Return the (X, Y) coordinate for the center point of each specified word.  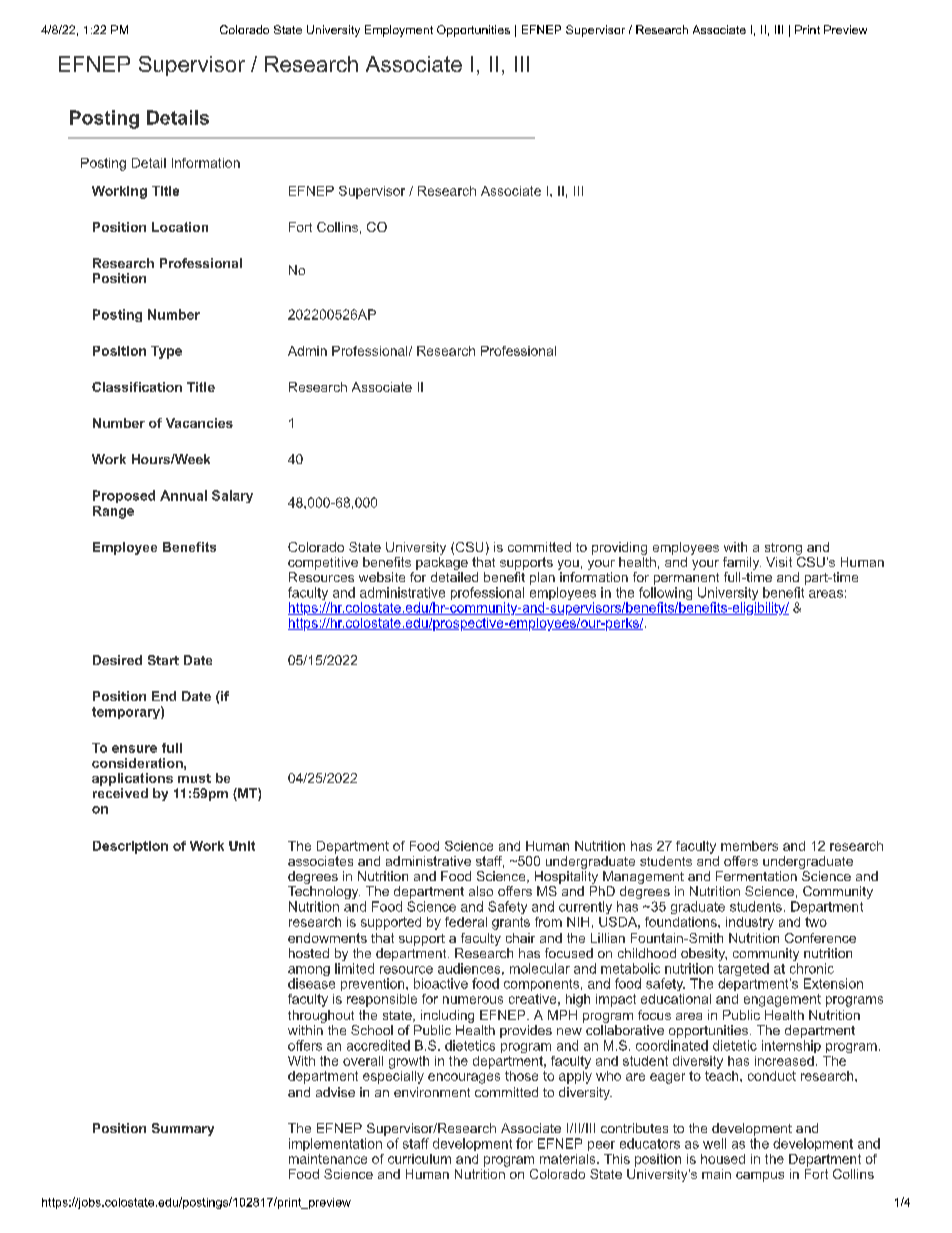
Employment (399, 31)
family (742, 563)
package (442, 562)
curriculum (419, 1159)
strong (783, 549)
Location (180, 227)
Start (163, 660)
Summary (183, 1129)
